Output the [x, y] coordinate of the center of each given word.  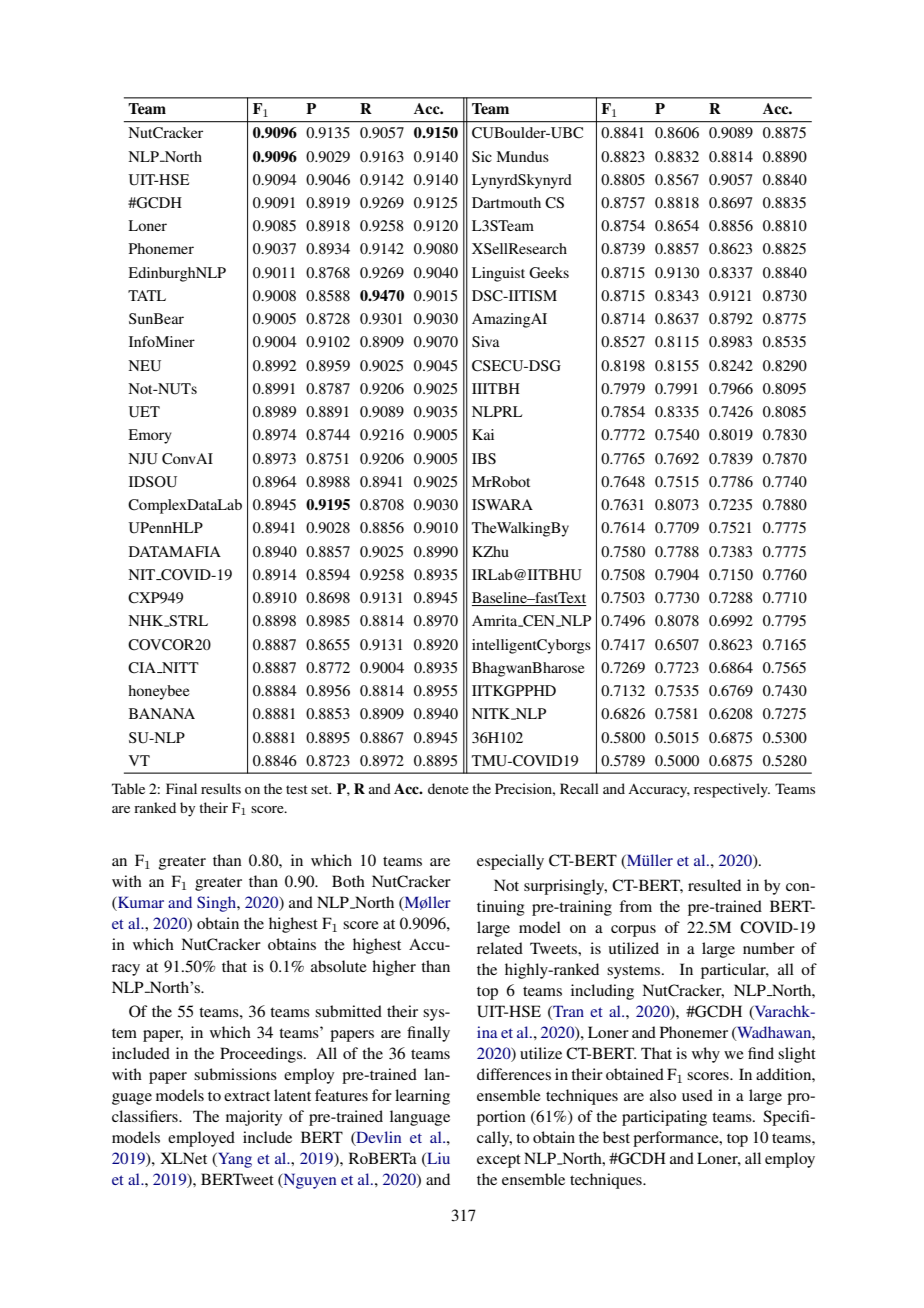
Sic [482, 156]
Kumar [140, 903]
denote [448, 788]
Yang [234, 1160]
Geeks [549, 273]
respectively [732, 790]
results [221, 788]
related [500, 948]
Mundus [522, 156]
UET [144, 412]
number [769, 948]
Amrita [496, 621]
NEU [144, 366]
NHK [147, 621]
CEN [539, 621]
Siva [486, 341]
